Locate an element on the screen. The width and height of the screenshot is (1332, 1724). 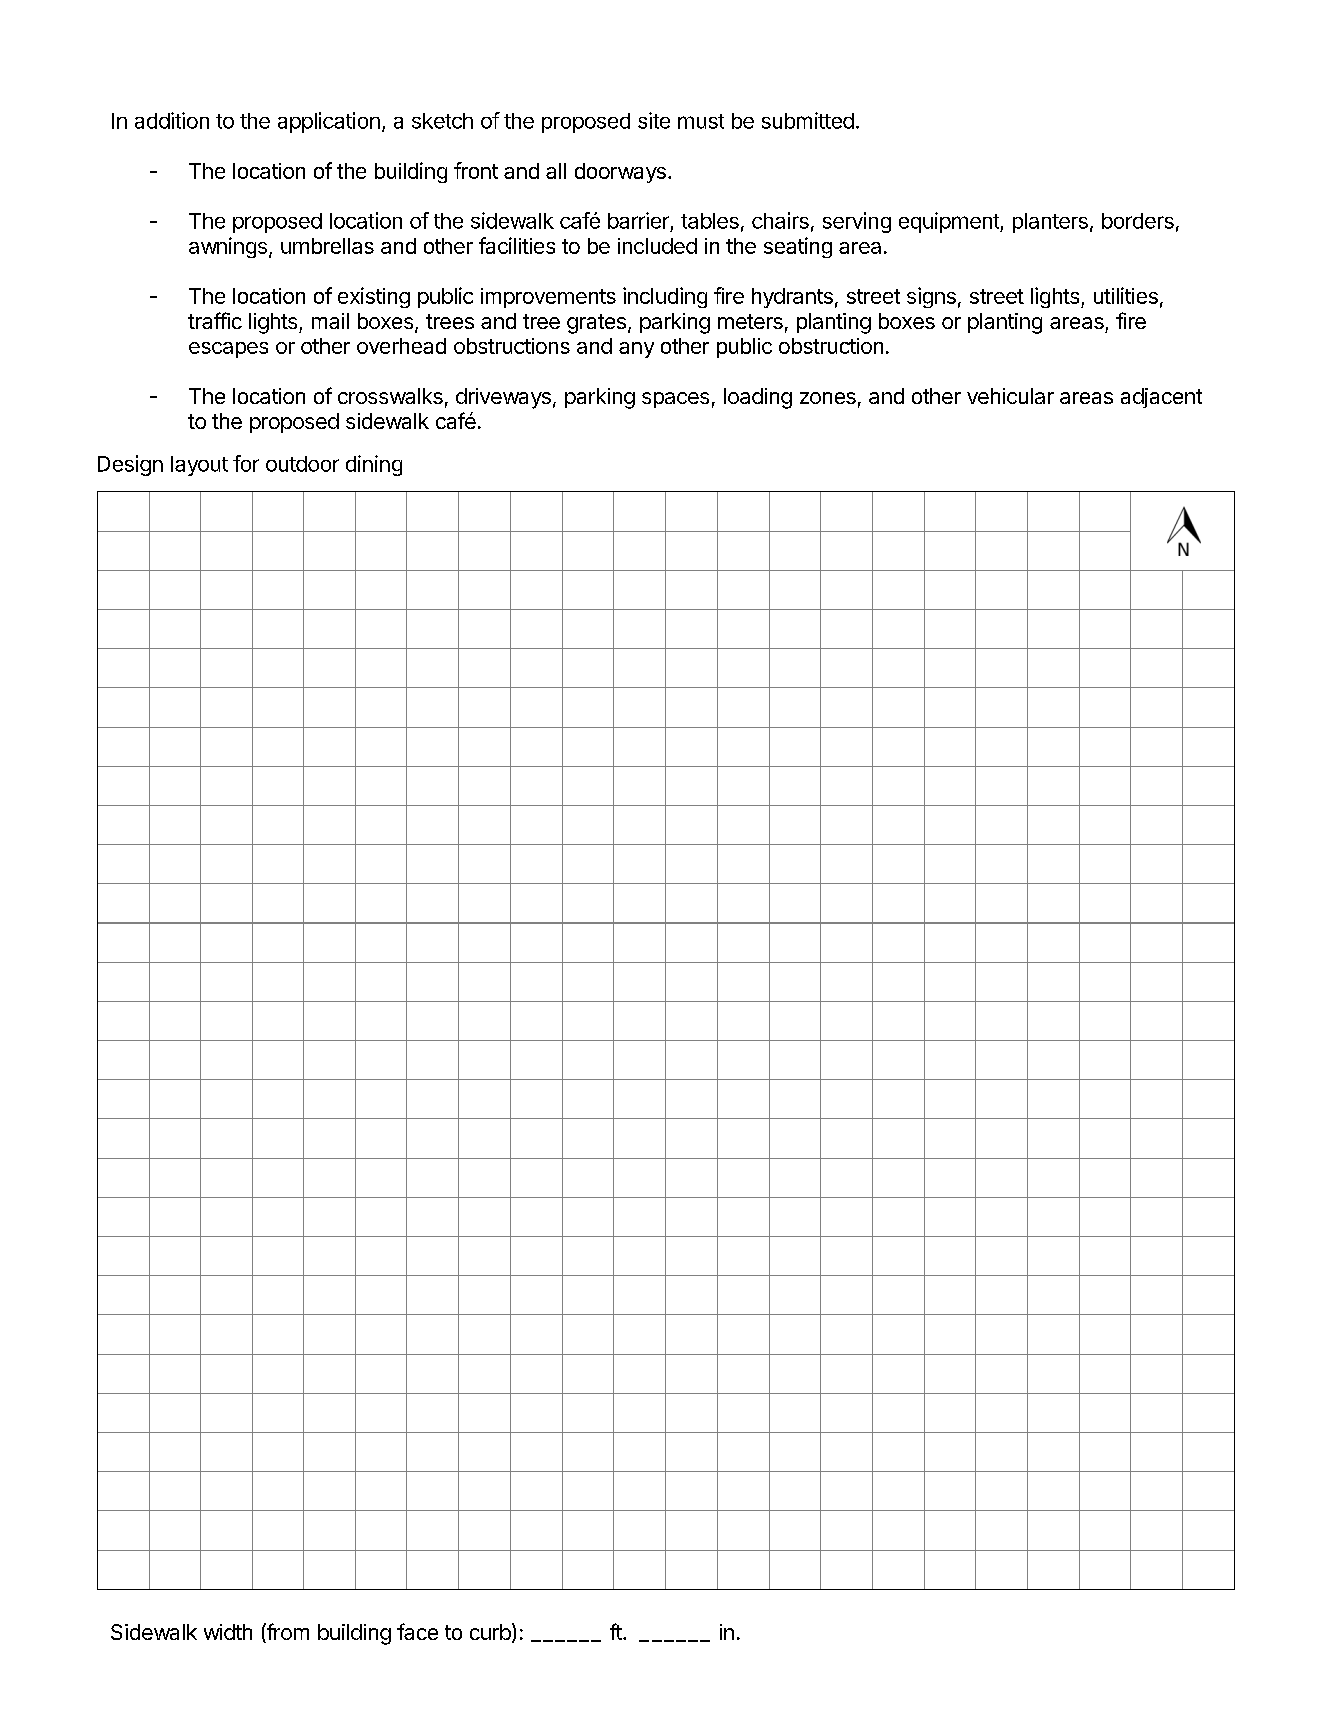
curb is located at coordinates (490, 1632).
